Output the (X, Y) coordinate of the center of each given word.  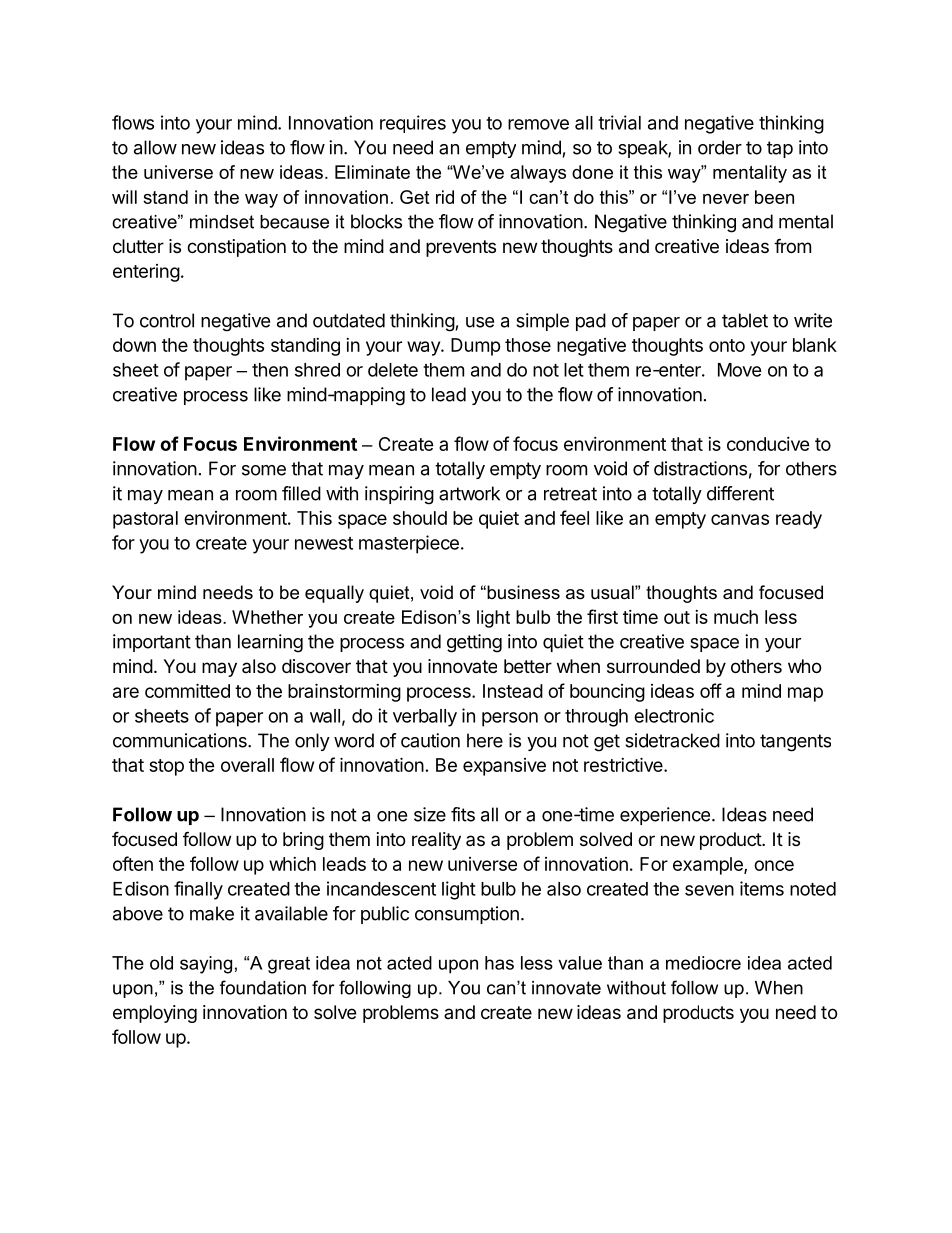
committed (187, 690)
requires (413, 124)
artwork (469, 493)
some (264, 470)
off (711, 690)
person (510, 719)
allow (155, 147)
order (720, 147)
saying (206, 965)
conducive (768, 444)
